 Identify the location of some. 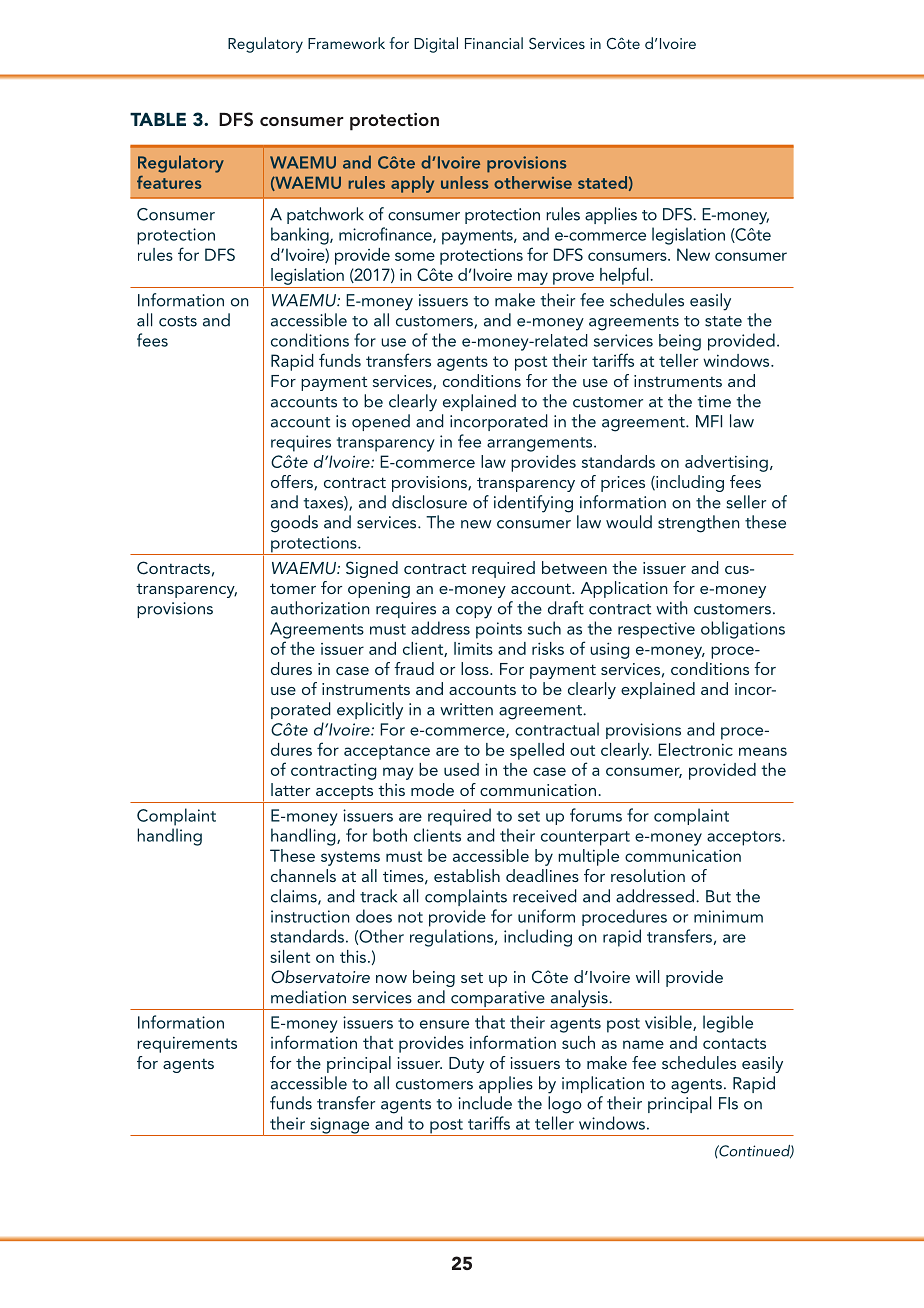
(415, 256).
